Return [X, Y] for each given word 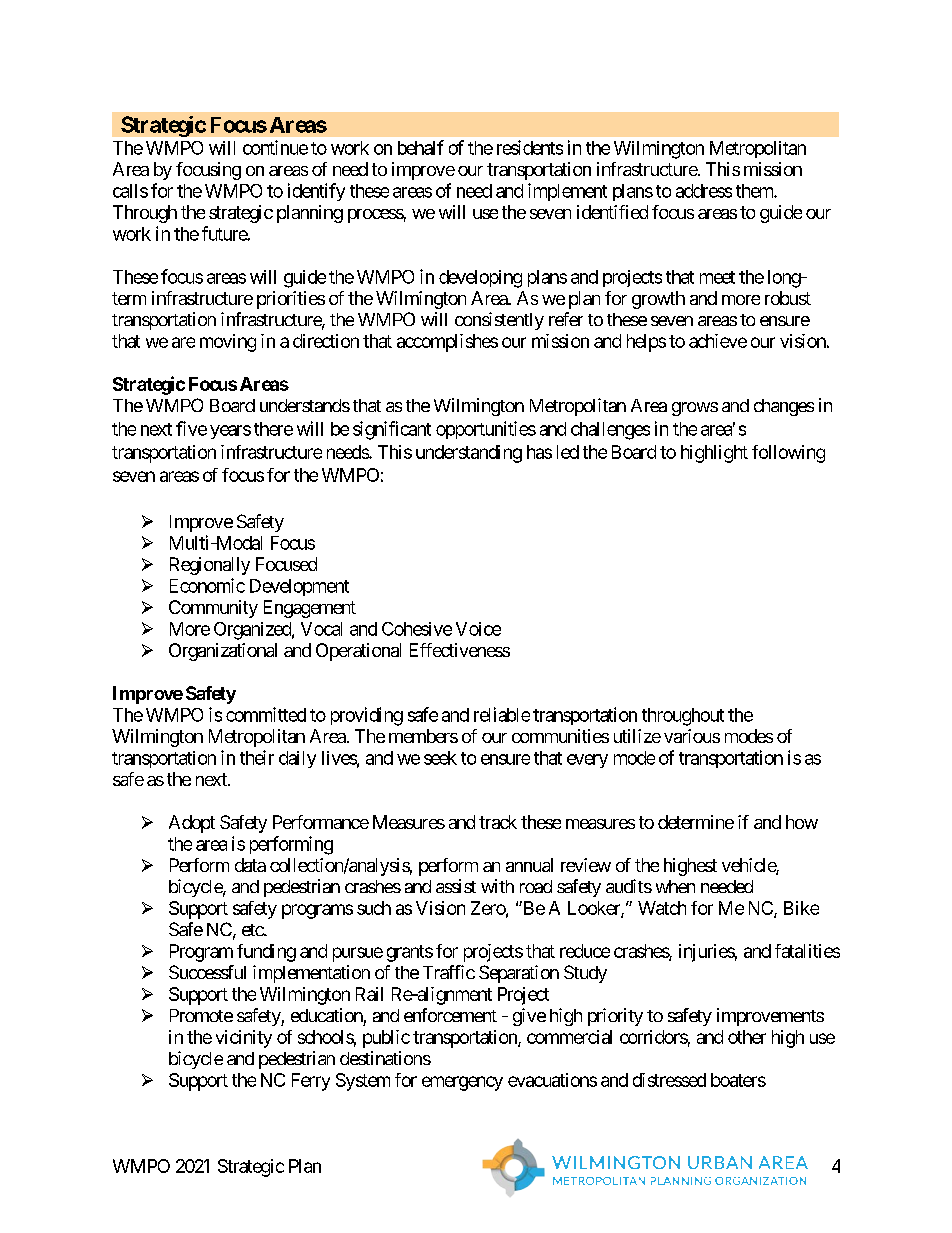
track [498, 822]
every [587, 761]
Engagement [310, 609]
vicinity [244, 1039]
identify [316, 192]
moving [228, 343]
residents [530, 147]
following [788, 454]
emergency [462, 1083]
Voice [478, 629]
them [755, 191]
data [250, 865]
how [802, 822]
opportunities [486, 430]
